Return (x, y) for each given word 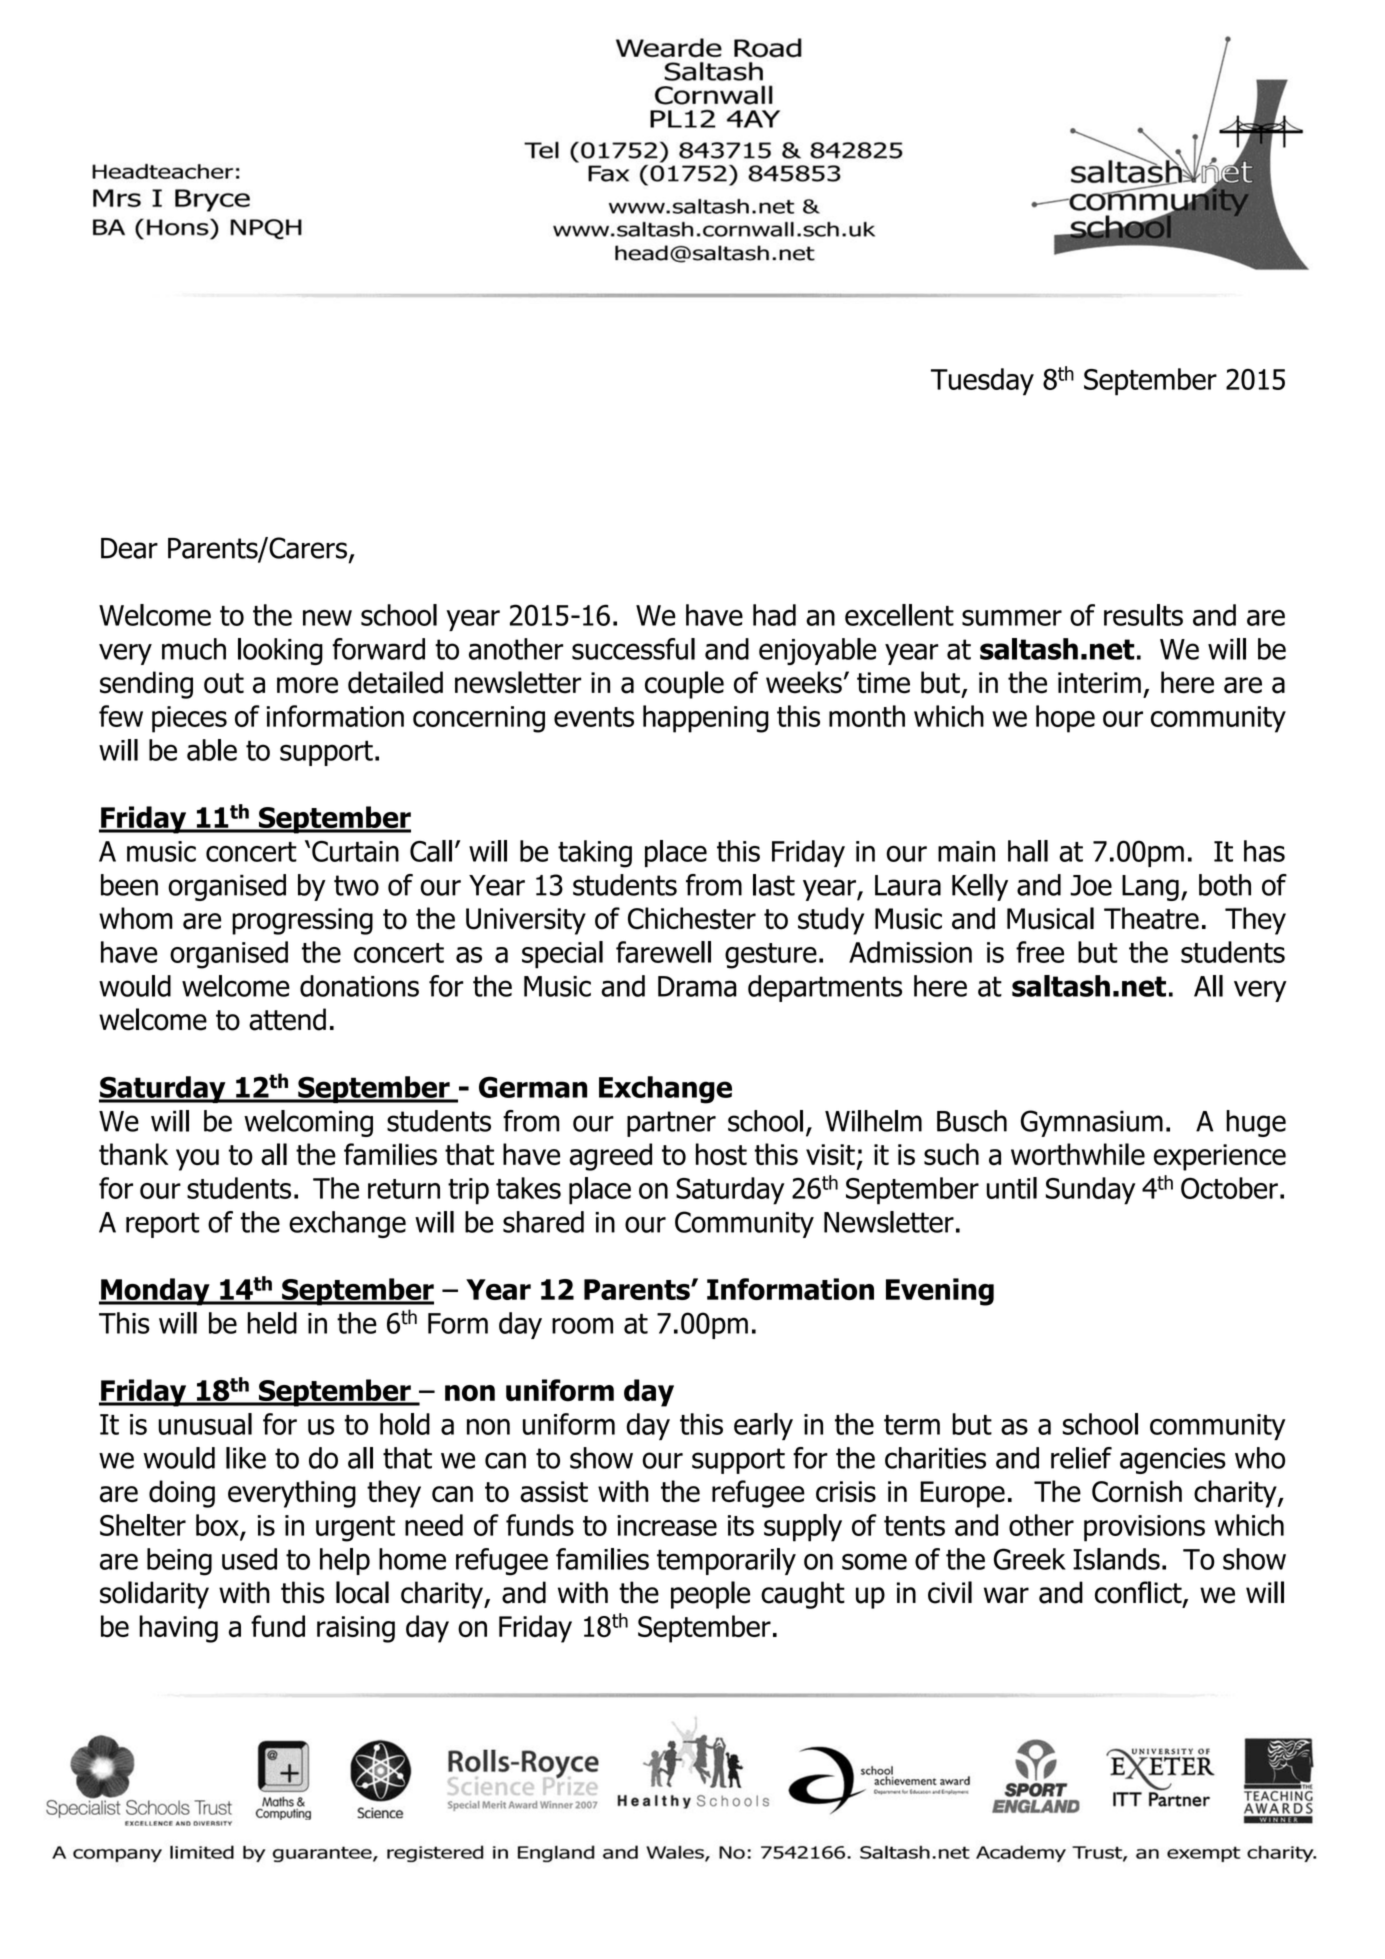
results (1143, 615)
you (197, 1160)
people (710, 1595)
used (249, 1559)
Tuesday (982, 382)
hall (1028, 851)
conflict (1139, 1593)
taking (595, 854)
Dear (129, 548)
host (721, 1154)
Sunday (1090, 1191)
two (356, 885)
